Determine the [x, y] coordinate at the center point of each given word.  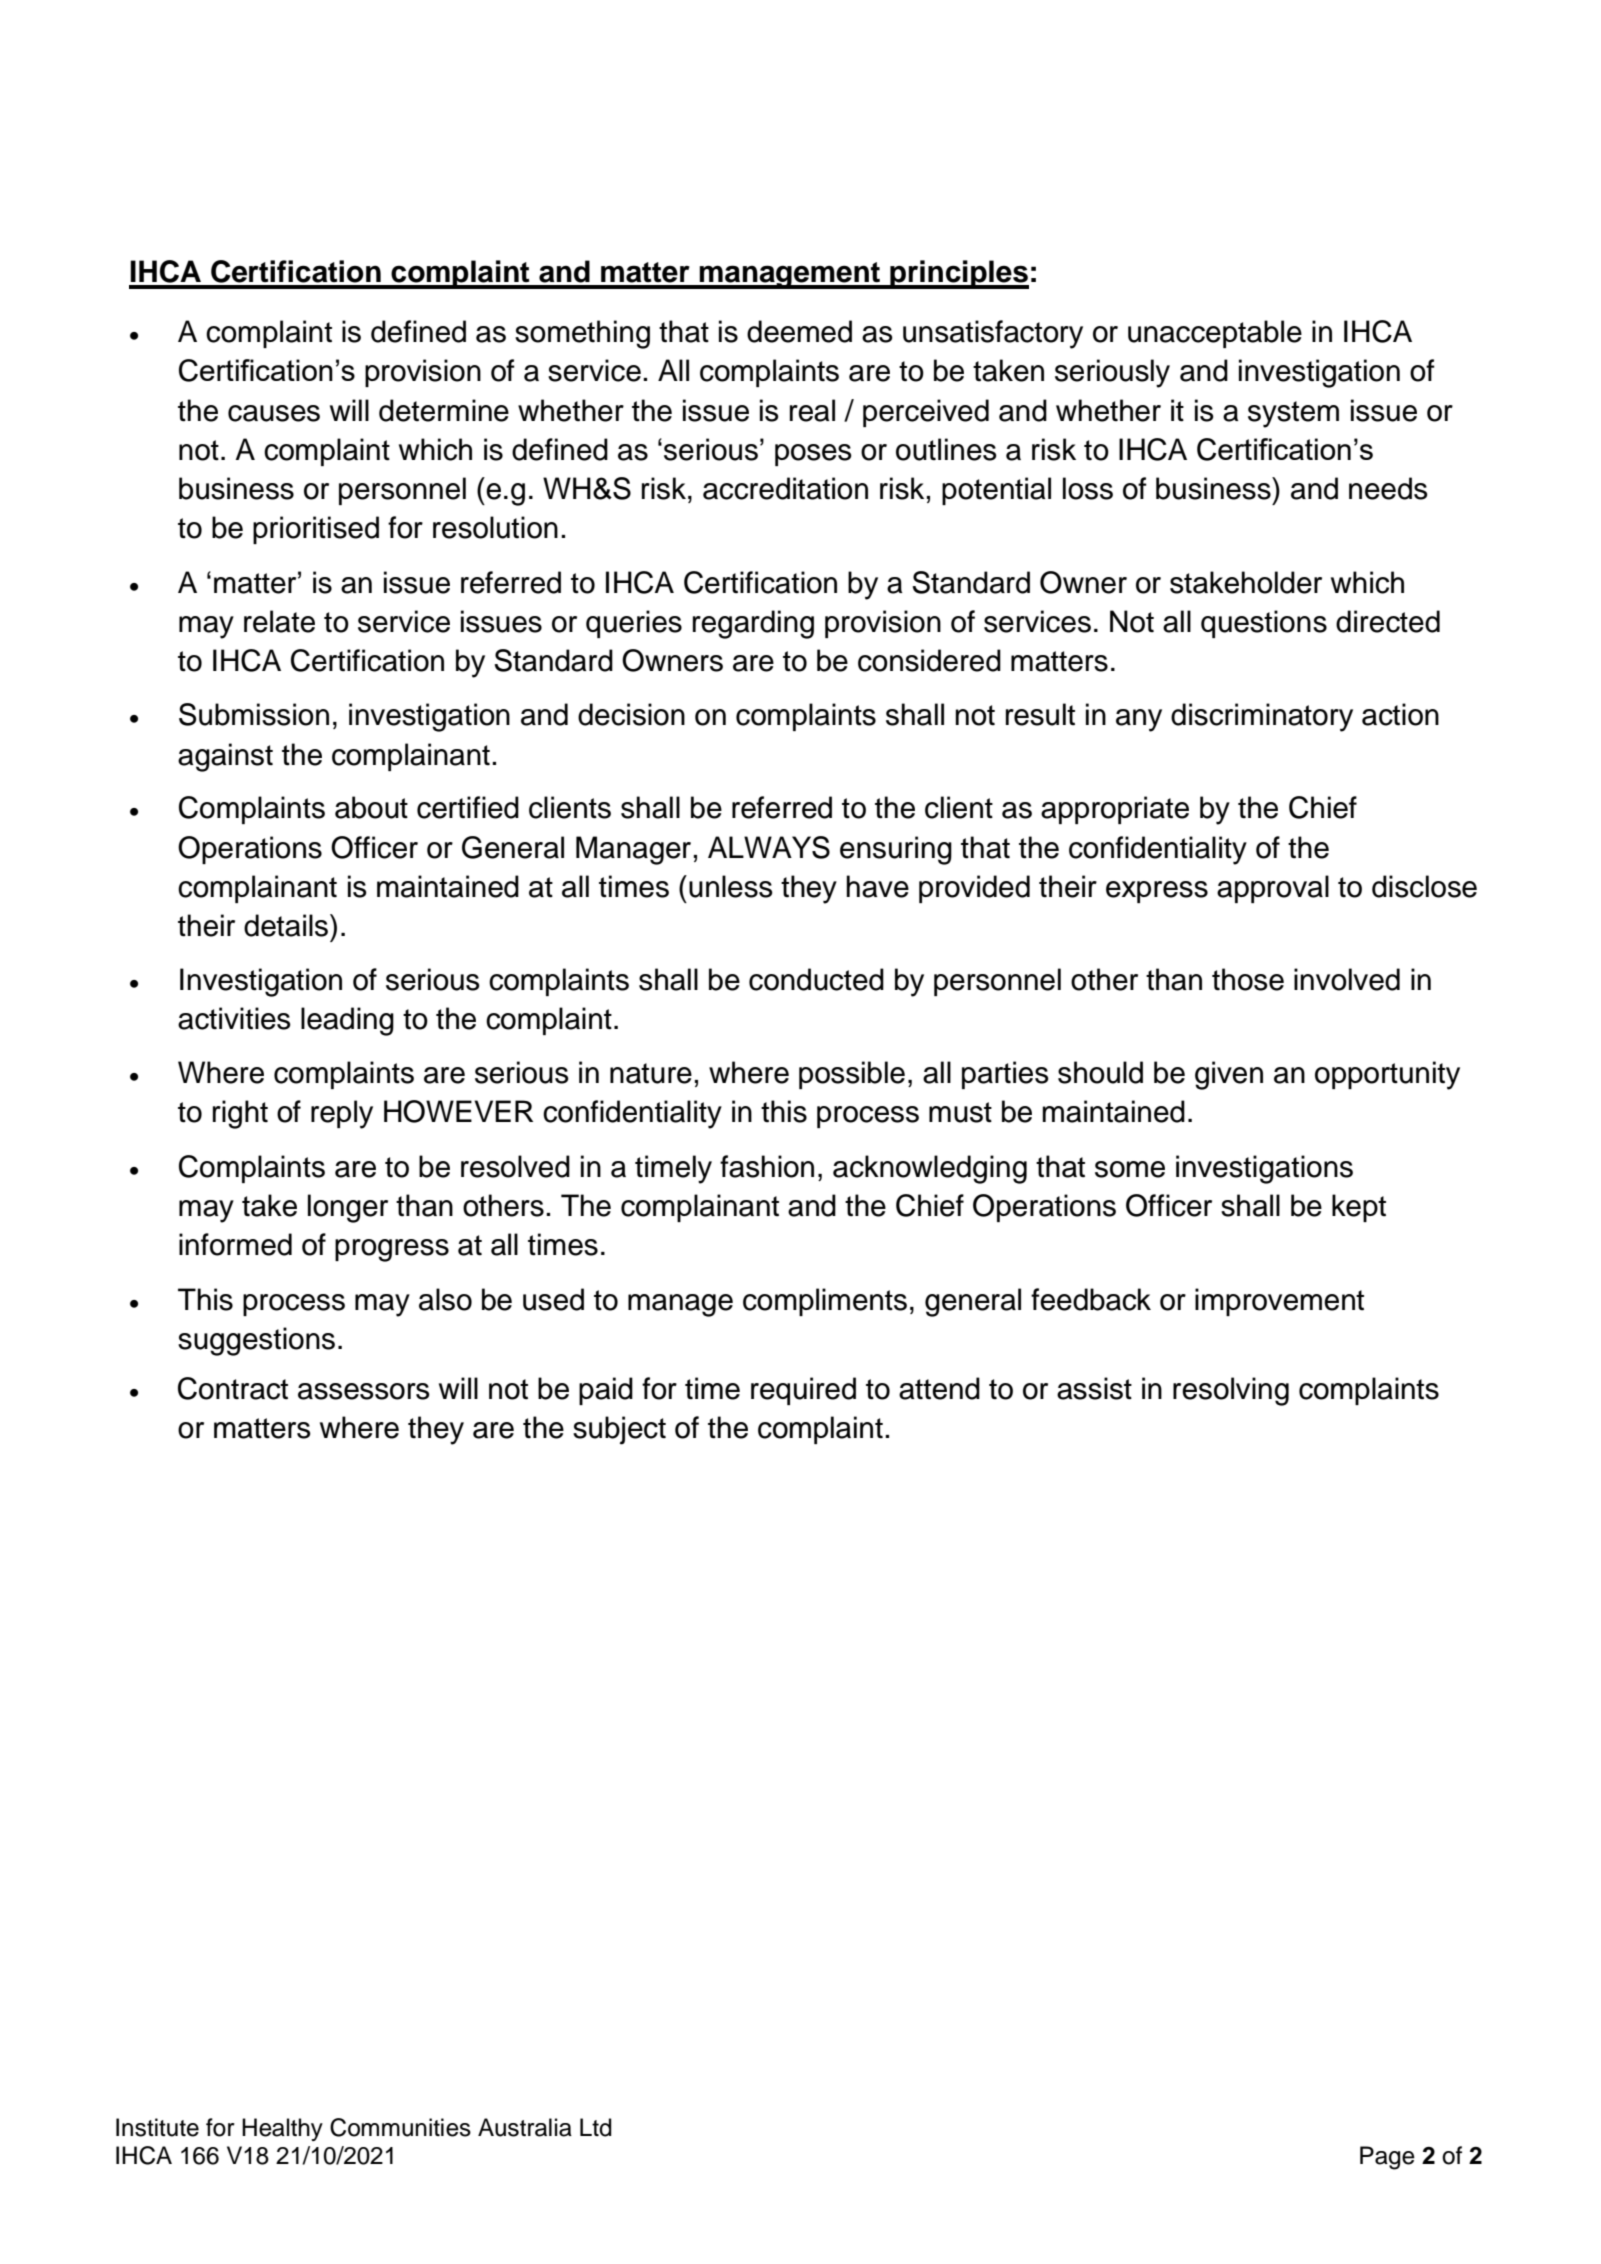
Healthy [282, 2129]
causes [274, 413]
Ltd [596, 2127]
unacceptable [1215, 334]
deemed [799, 331]
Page [1387, 2158]
